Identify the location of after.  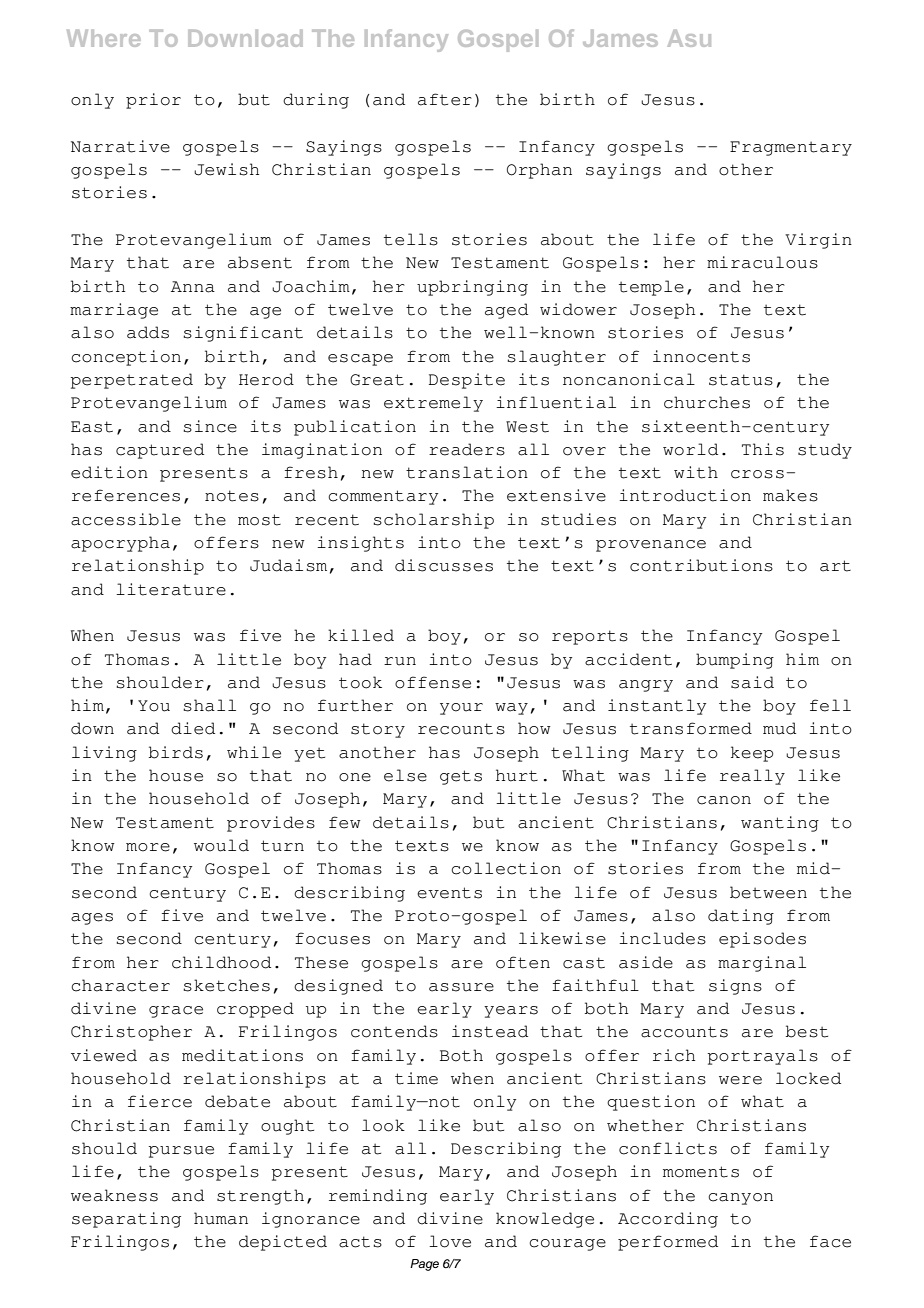
(445, 99).
